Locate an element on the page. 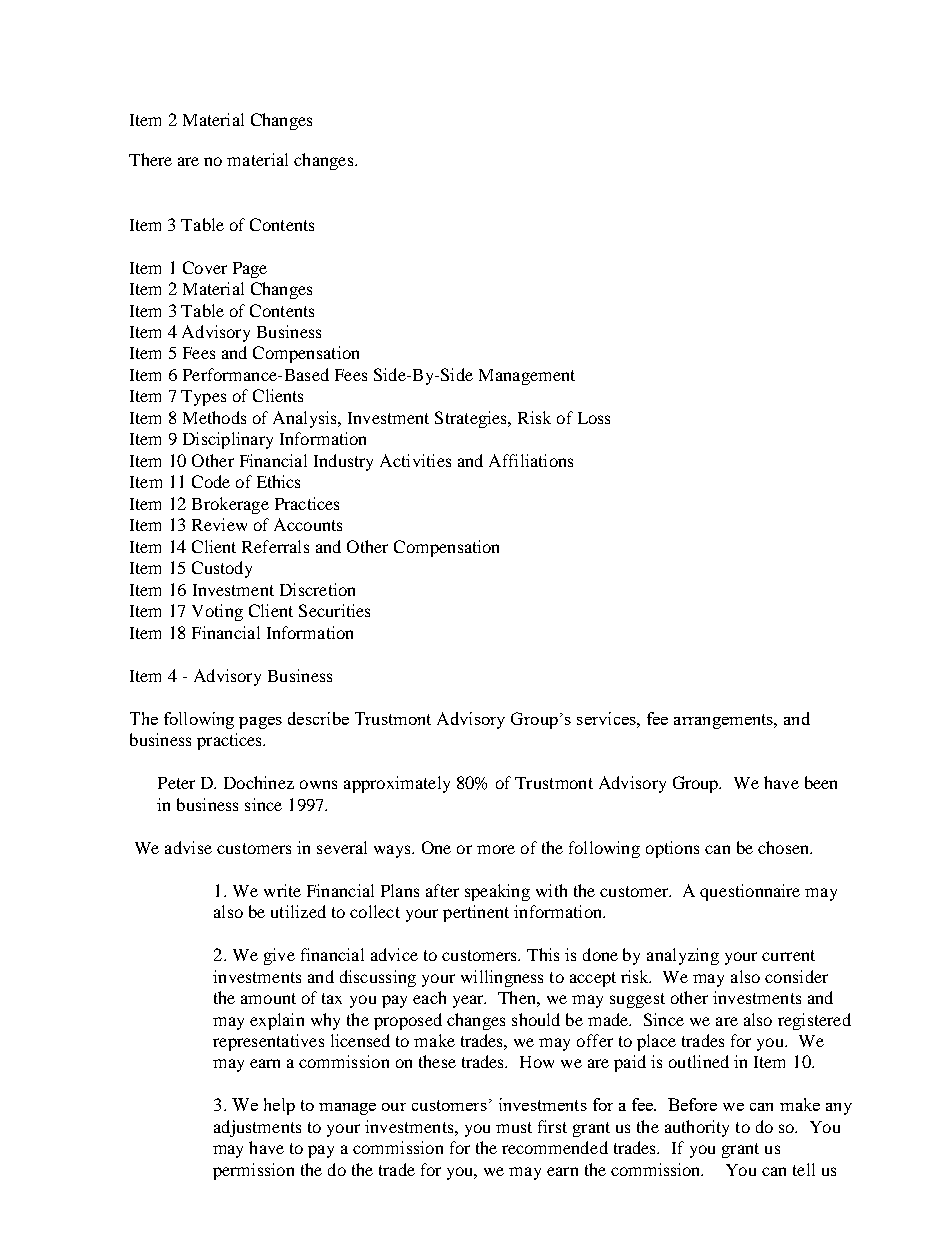 This page has width=952, height=1233. There is located at coordinates (150, 159).
